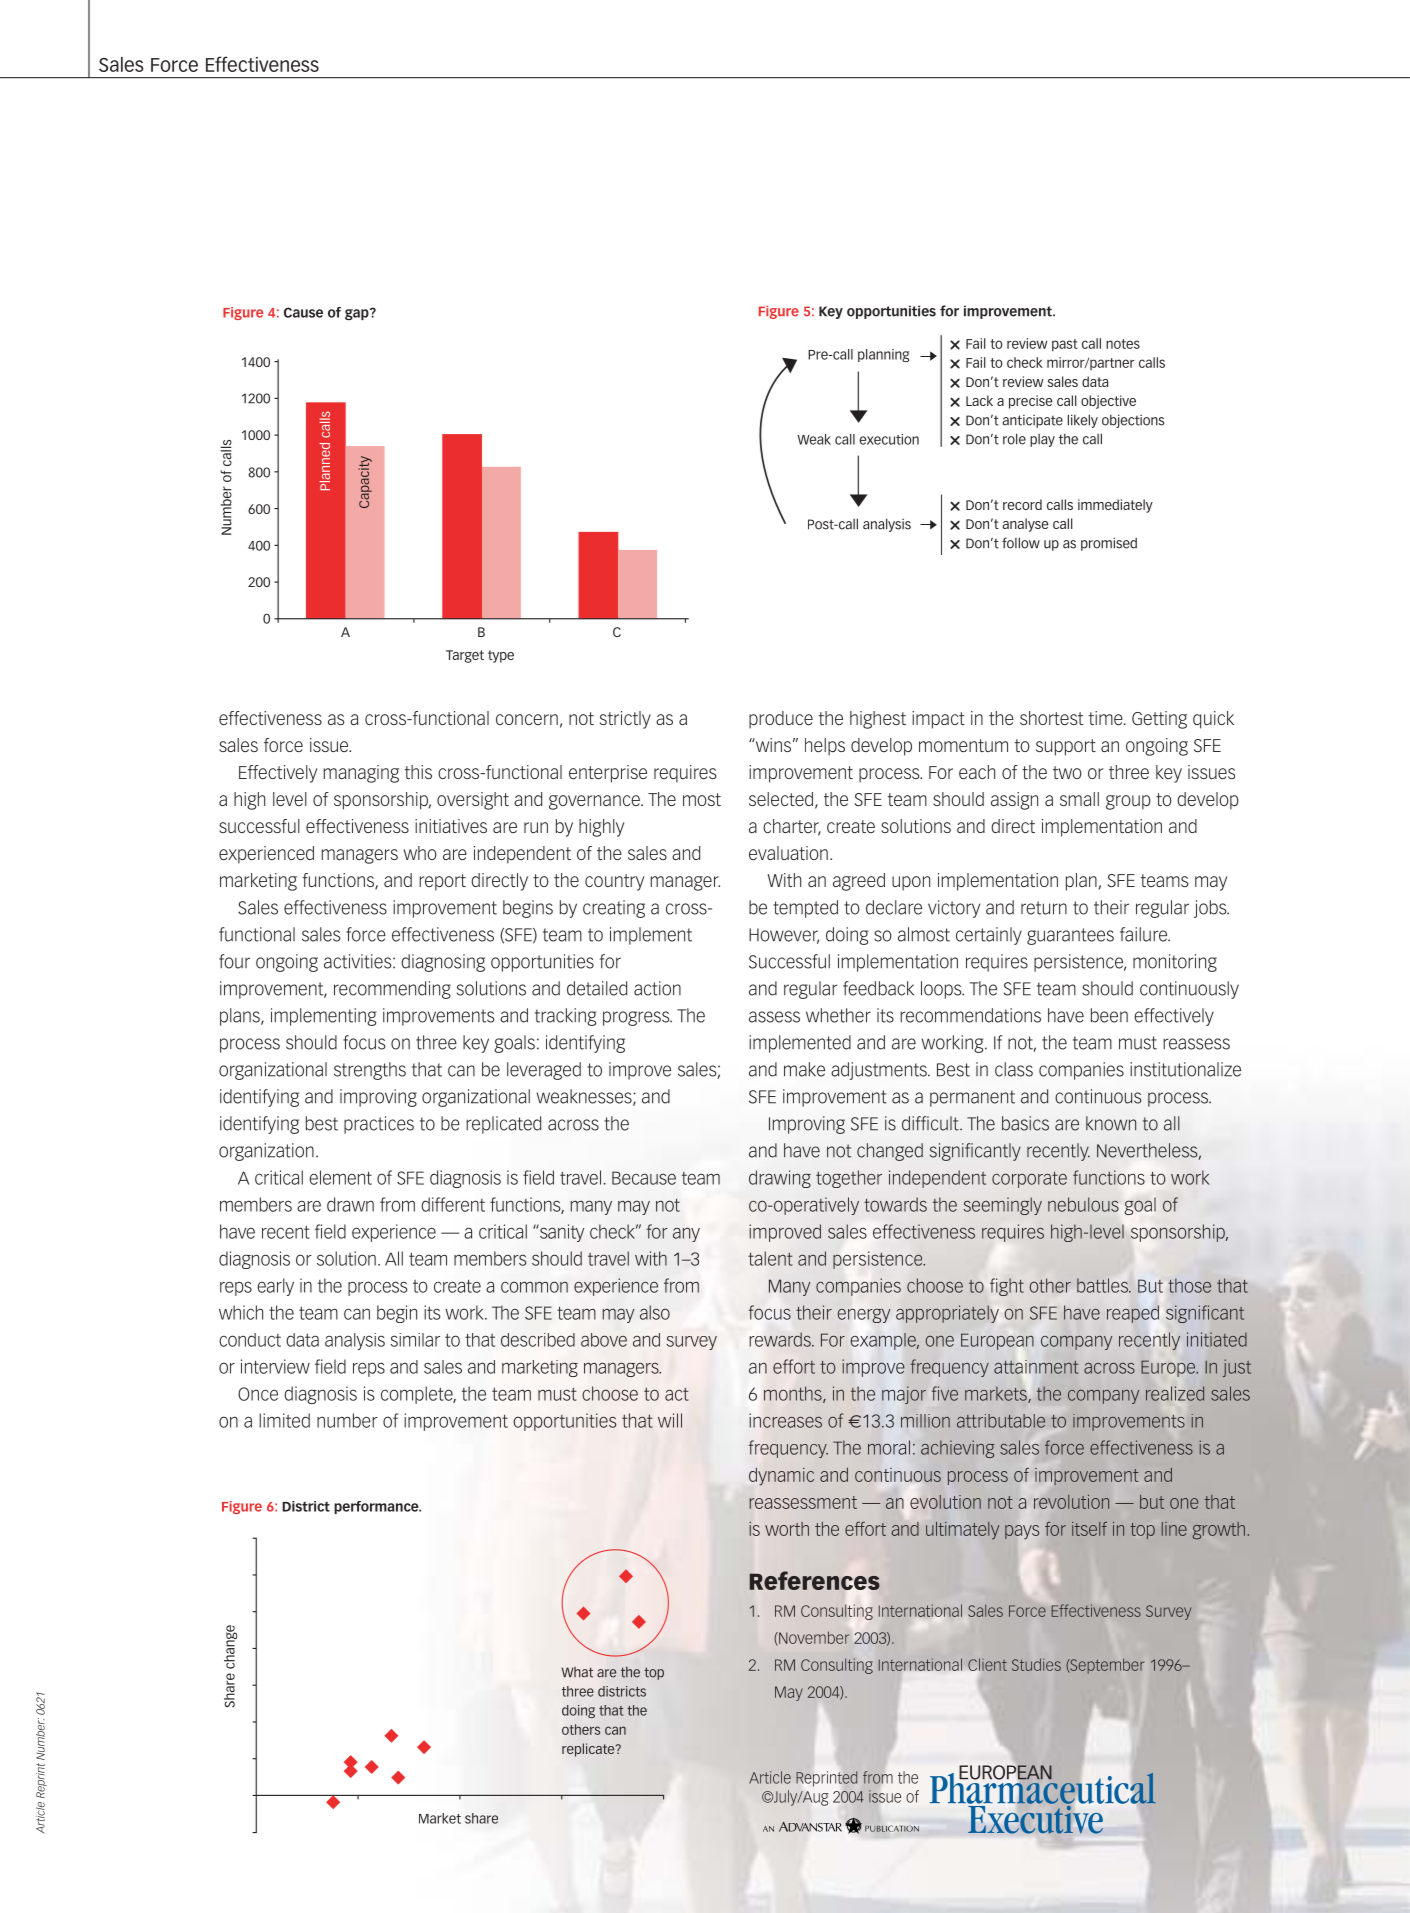 The height and width of the screenshot is (1913, 1410). What do you see at coordinates (1109, 1015) in the screenshot?
I see `been` at bounding box center [1109, 1015].
